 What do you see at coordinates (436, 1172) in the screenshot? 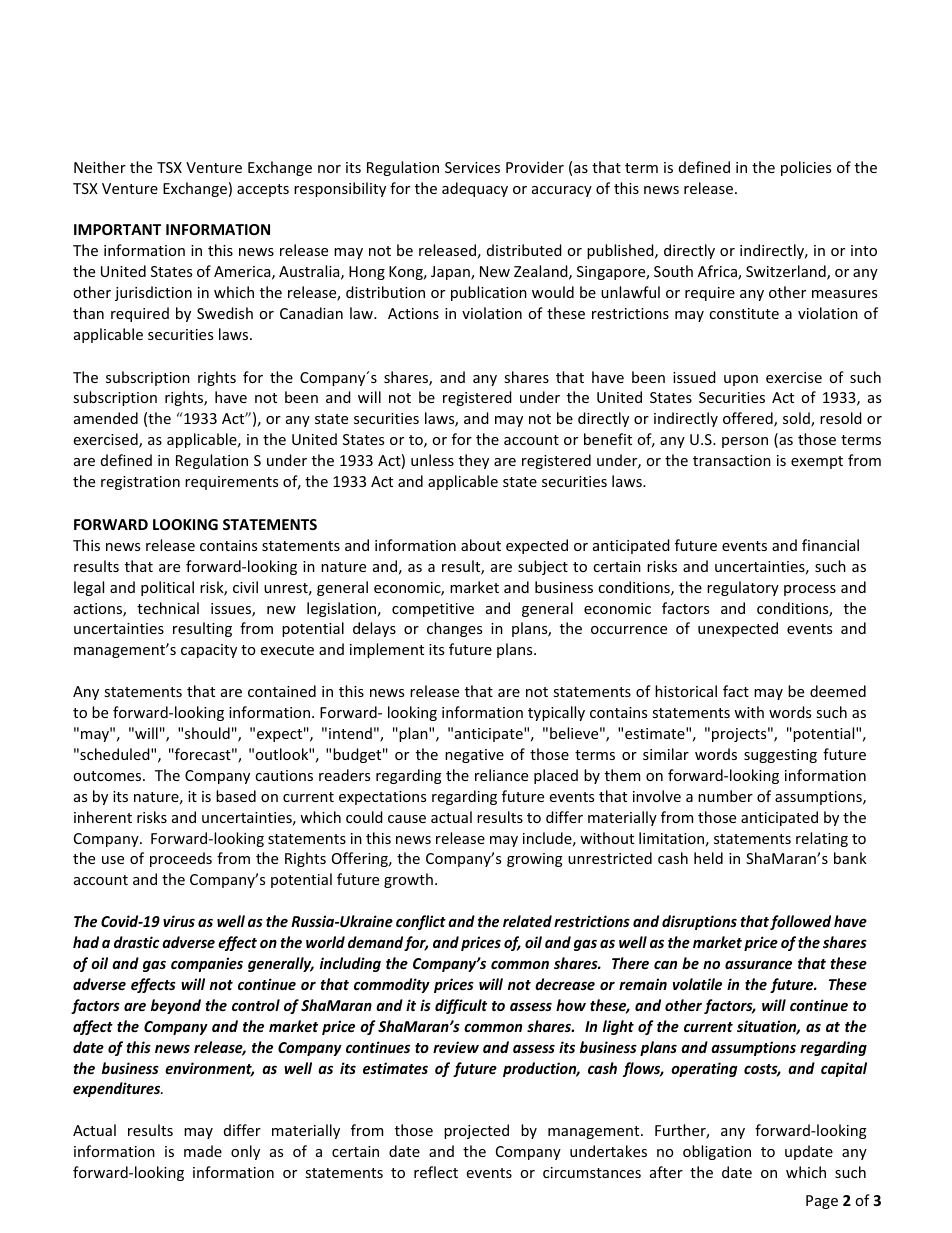
I see `reflect` at bounding box center [436, 1172].
